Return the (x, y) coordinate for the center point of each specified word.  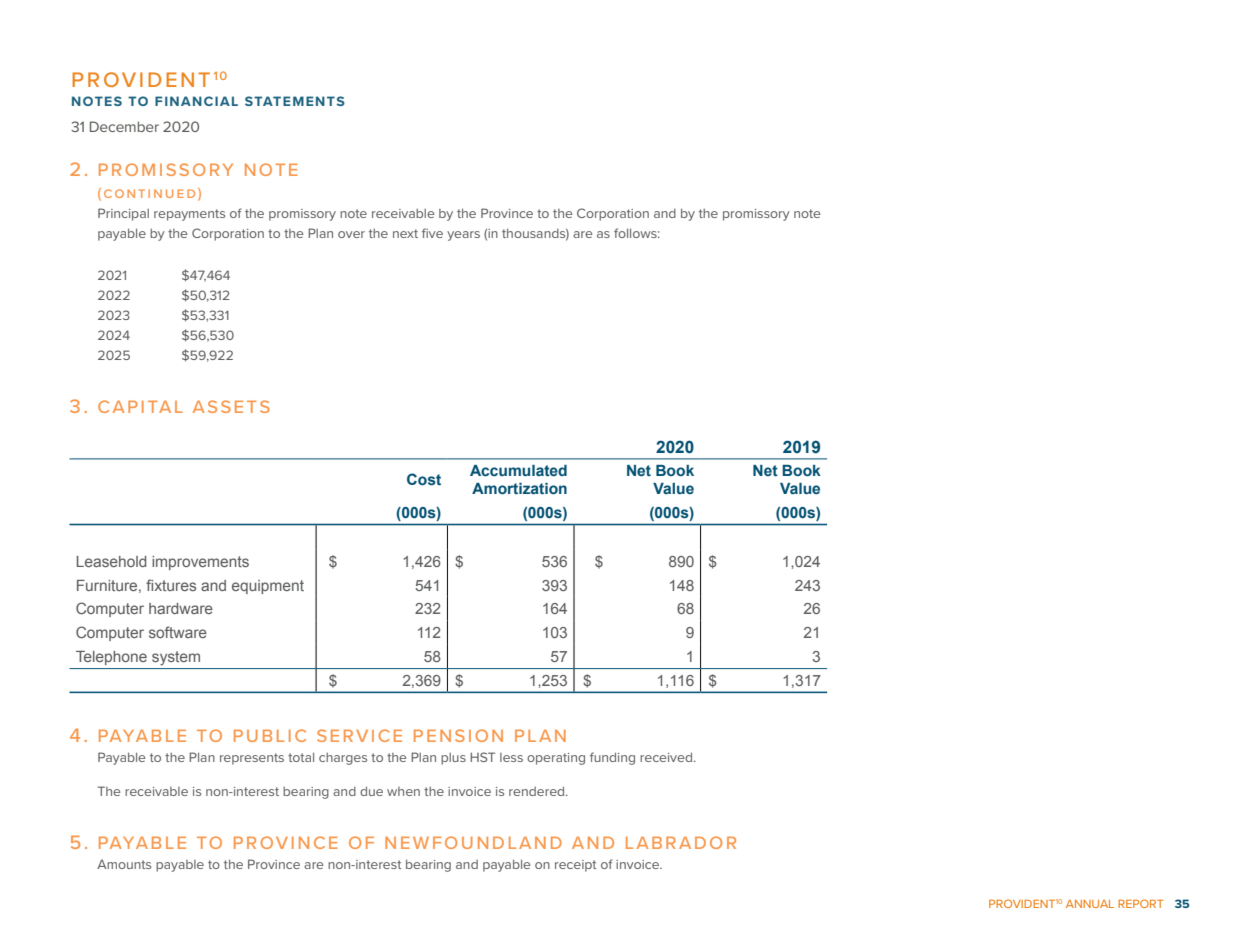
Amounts (124, 864)
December (124, 126)
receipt (575, 866)
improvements (200, 563)
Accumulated (518, 471)
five (432, 233)
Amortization (519, 488)
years (463, 236)
